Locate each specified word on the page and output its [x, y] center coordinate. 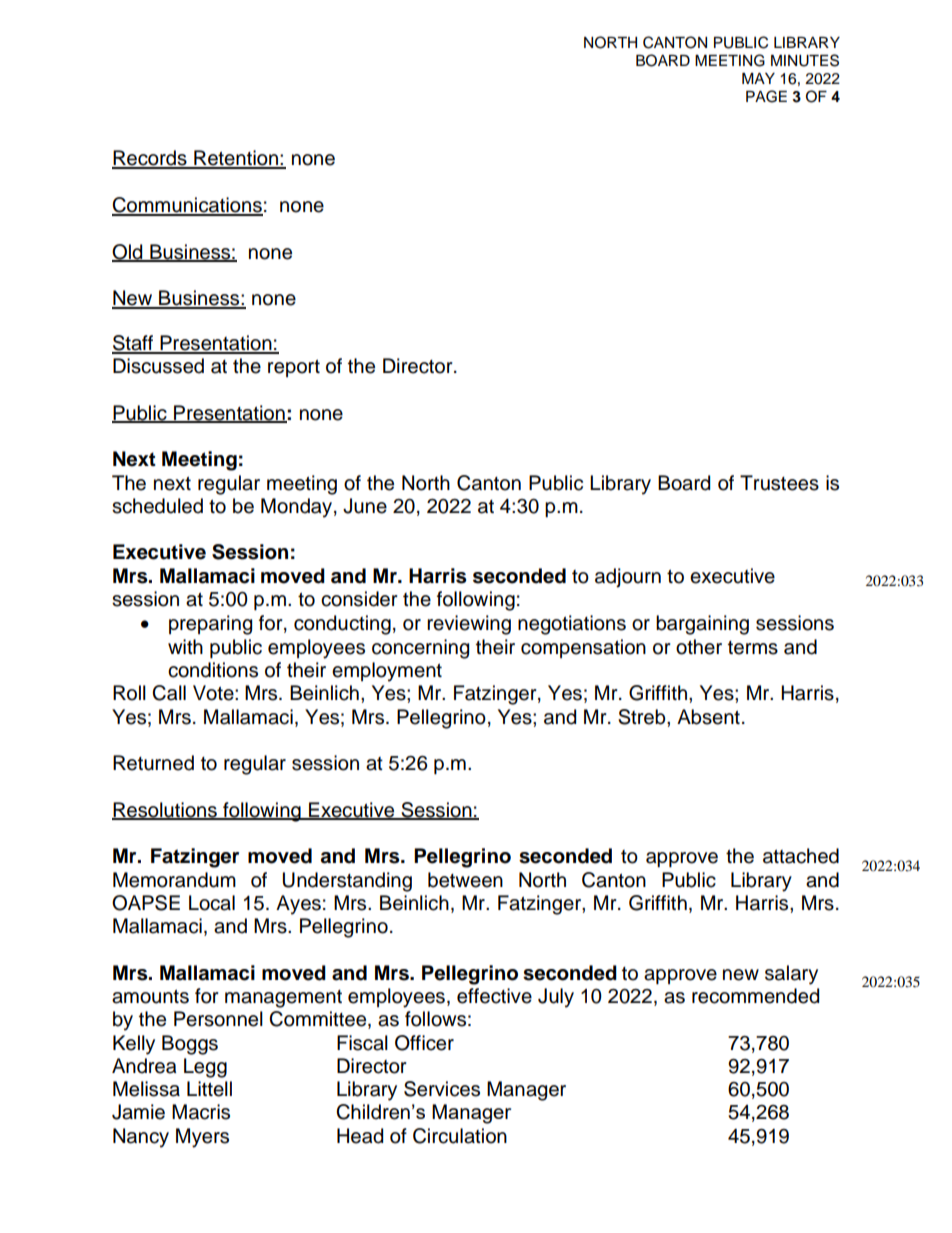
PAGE [766, 96]
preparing [210, 625]
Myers [202, 1138]
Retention [236, 159]
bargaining [702, 625]
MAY [758, 78]
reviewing [469, 625]
